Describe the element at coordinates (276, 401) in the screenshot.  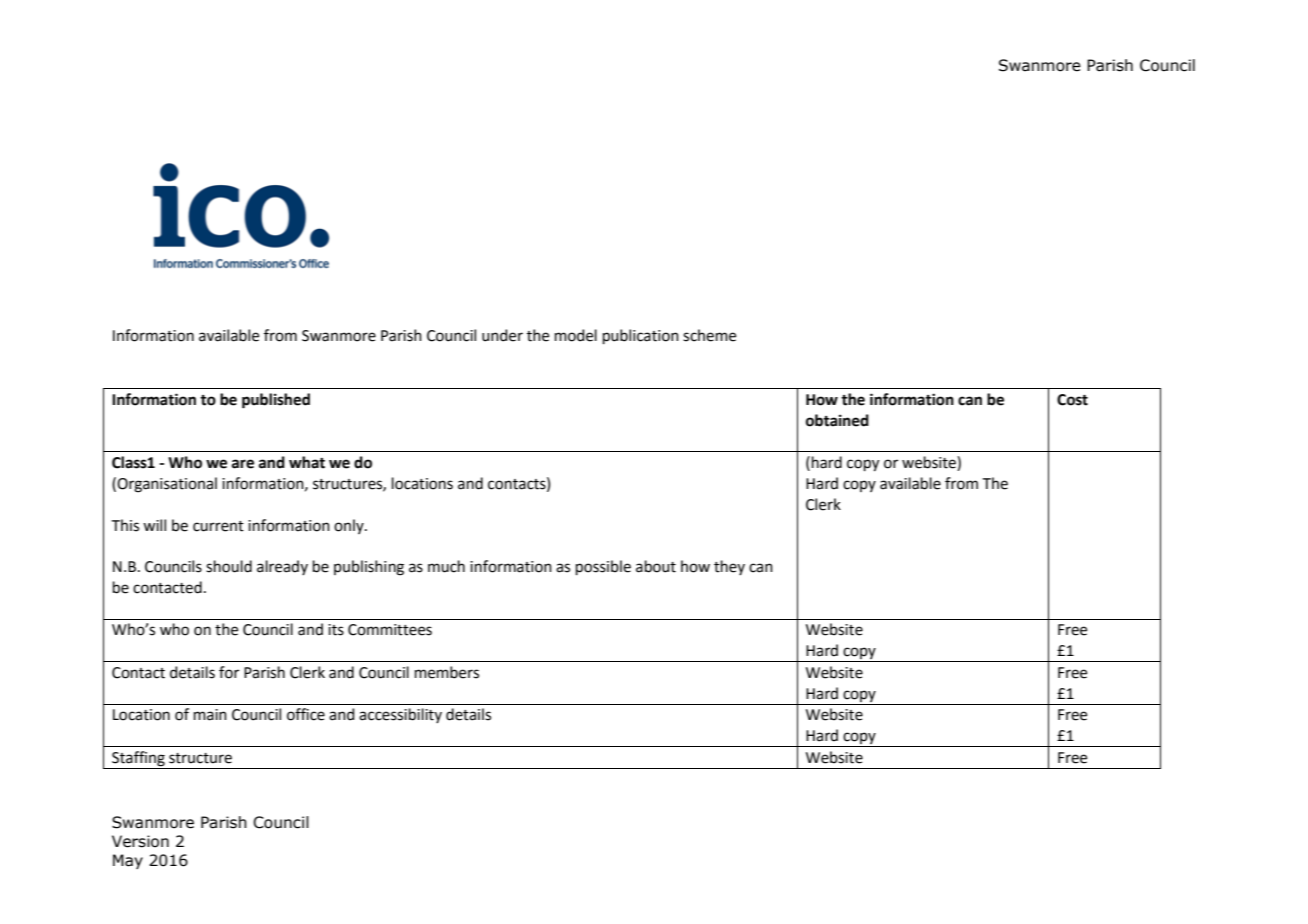
I see `published` at that location.
